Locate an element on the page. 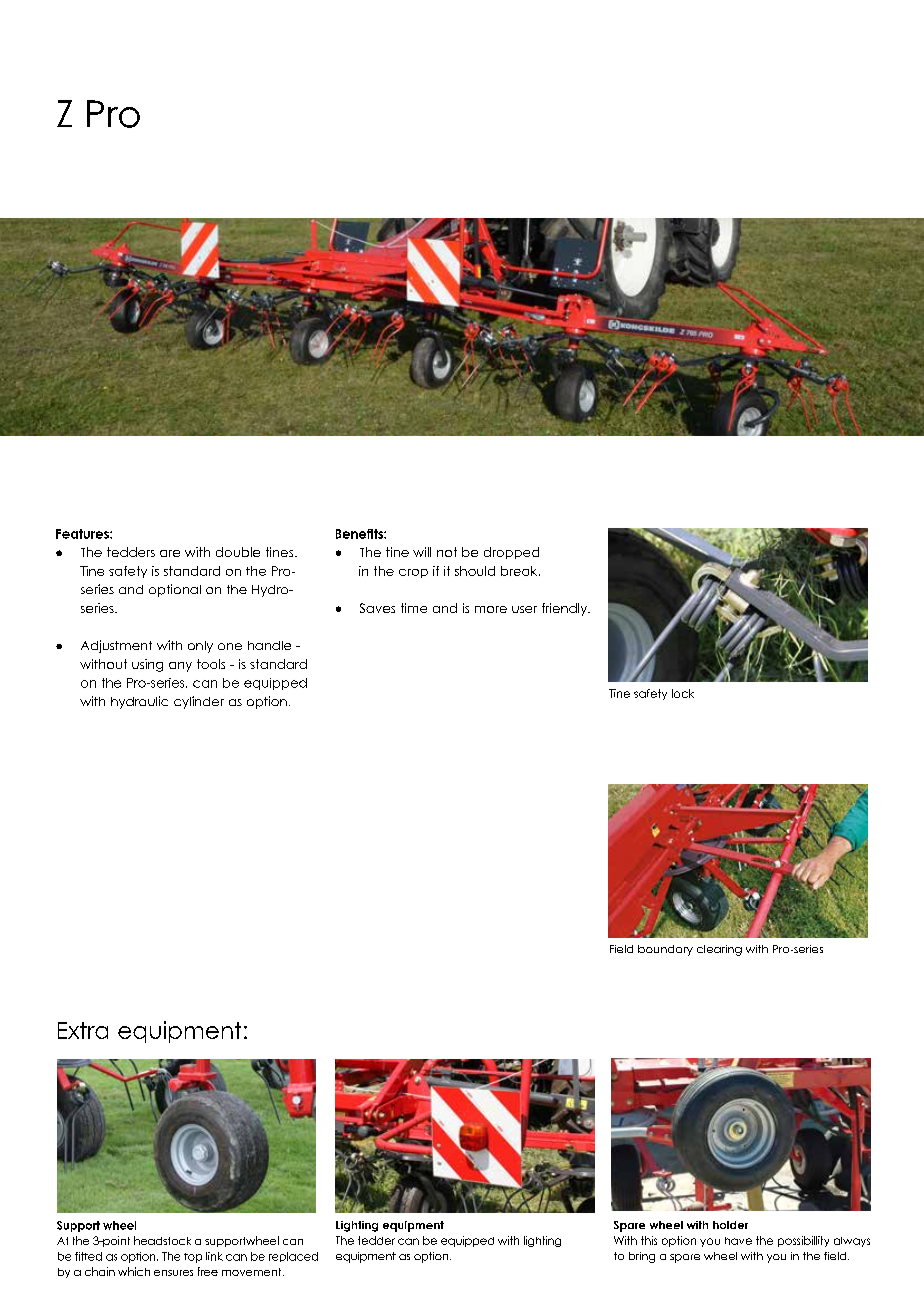 Image resolution: width=924 pixels, height=1308 pixels. lock is located at coordinates (683, 693).
